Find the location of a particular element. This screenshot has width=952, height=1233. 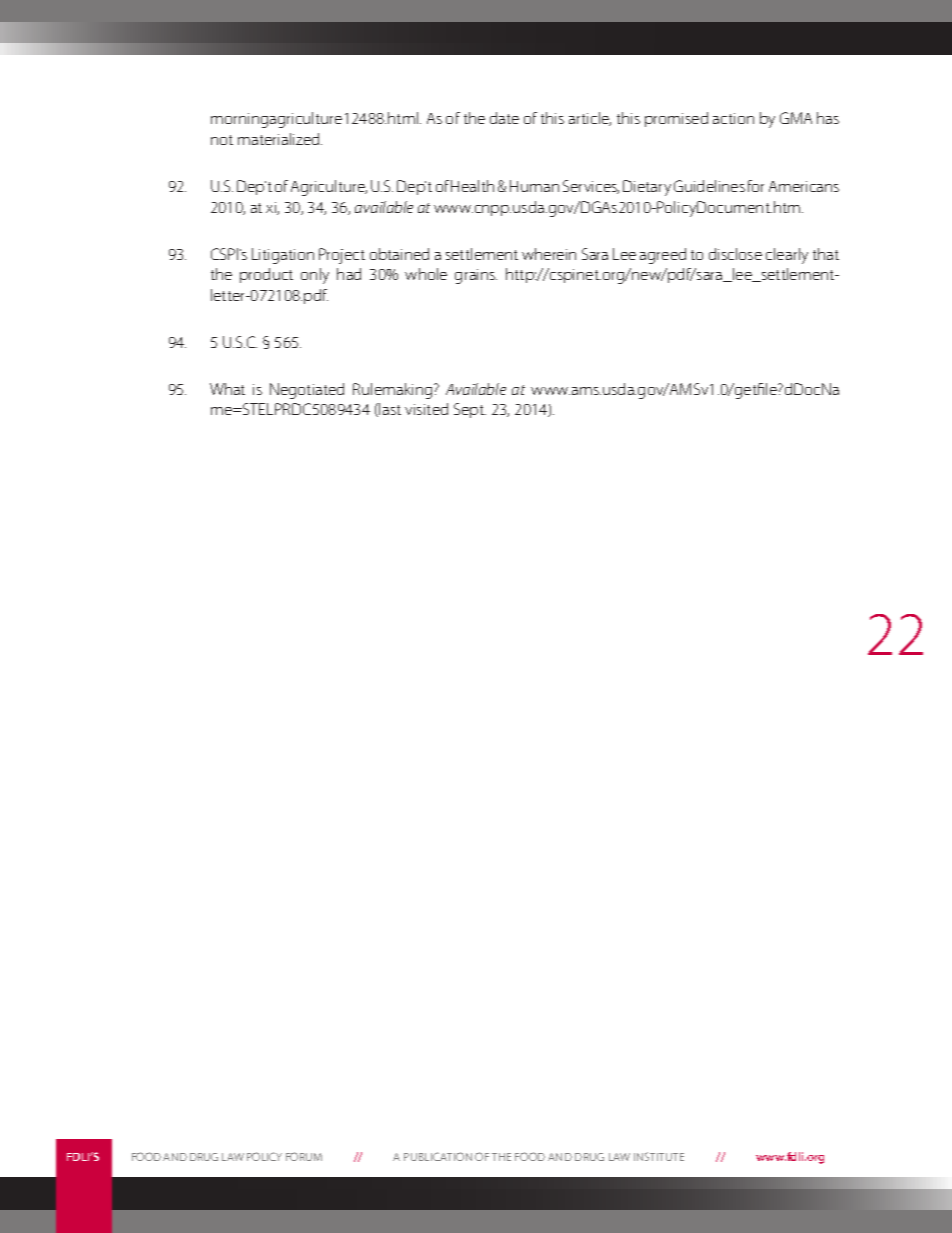

PUBLICATION is located at coordinates (438, 1156).
